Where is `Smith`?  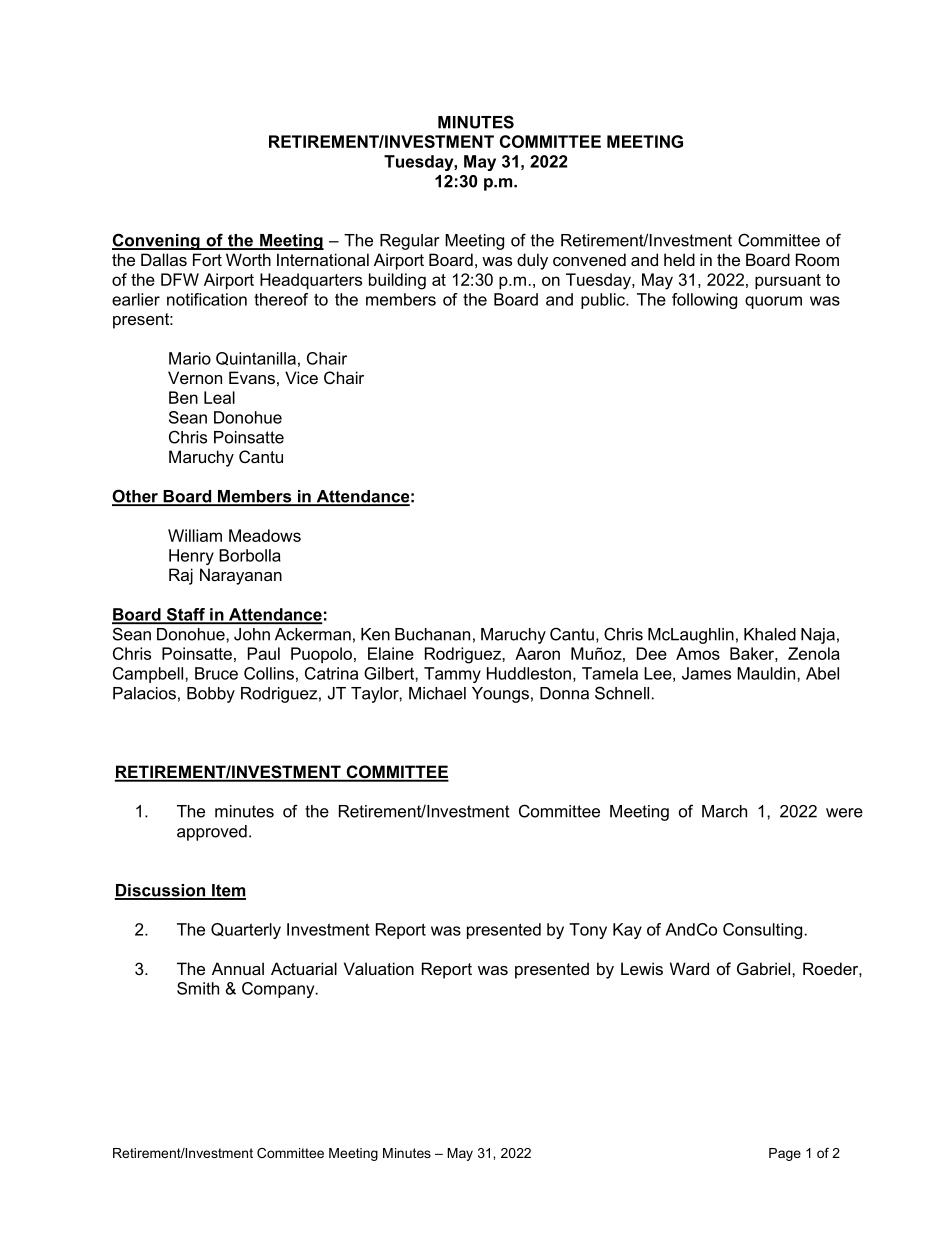
Smith is located at coordinates (198, 988).
